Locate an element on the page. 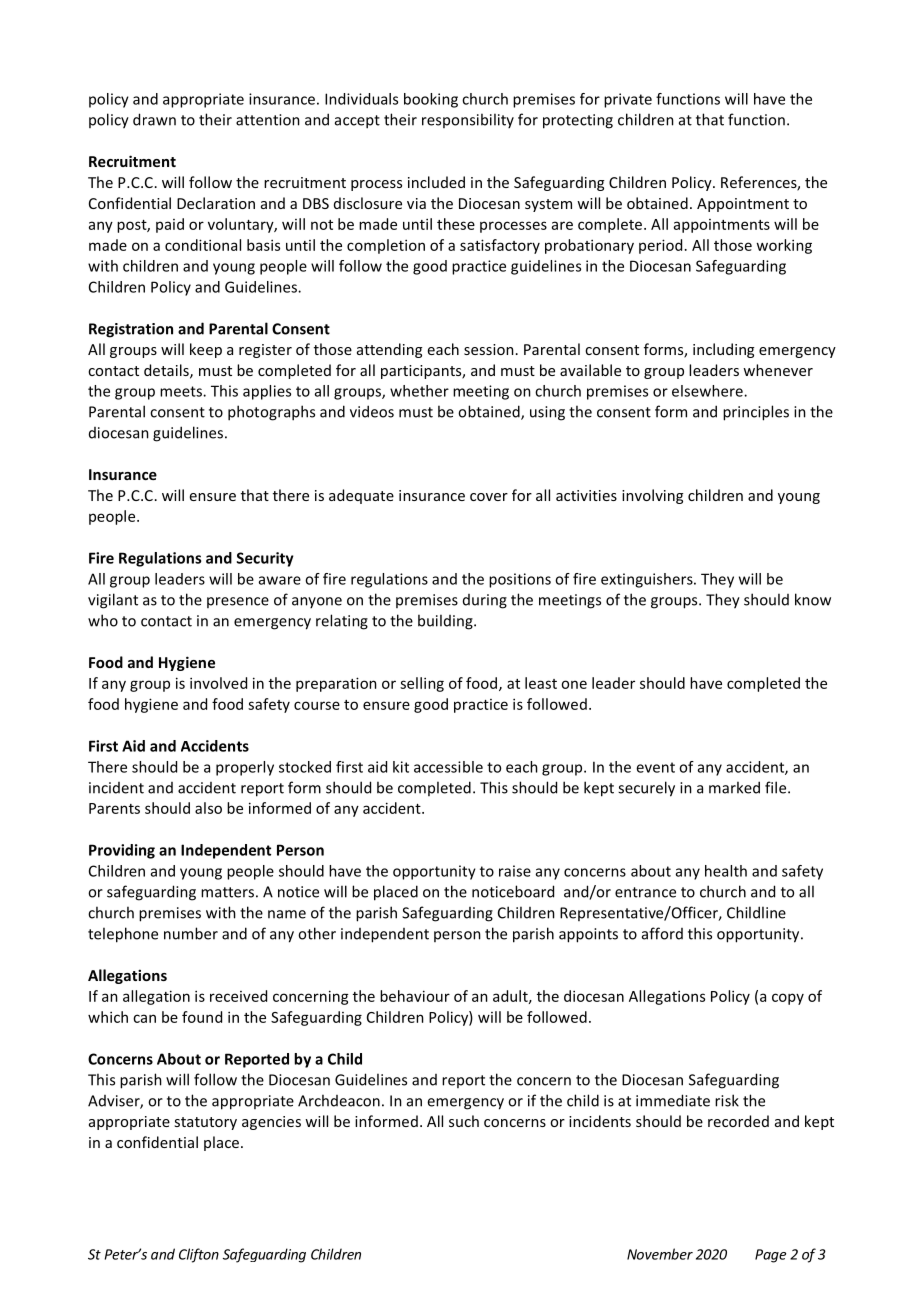 Image resolution: width=924 pixels, height=1308 pixels. Security is located at coordinates (265, 559).
